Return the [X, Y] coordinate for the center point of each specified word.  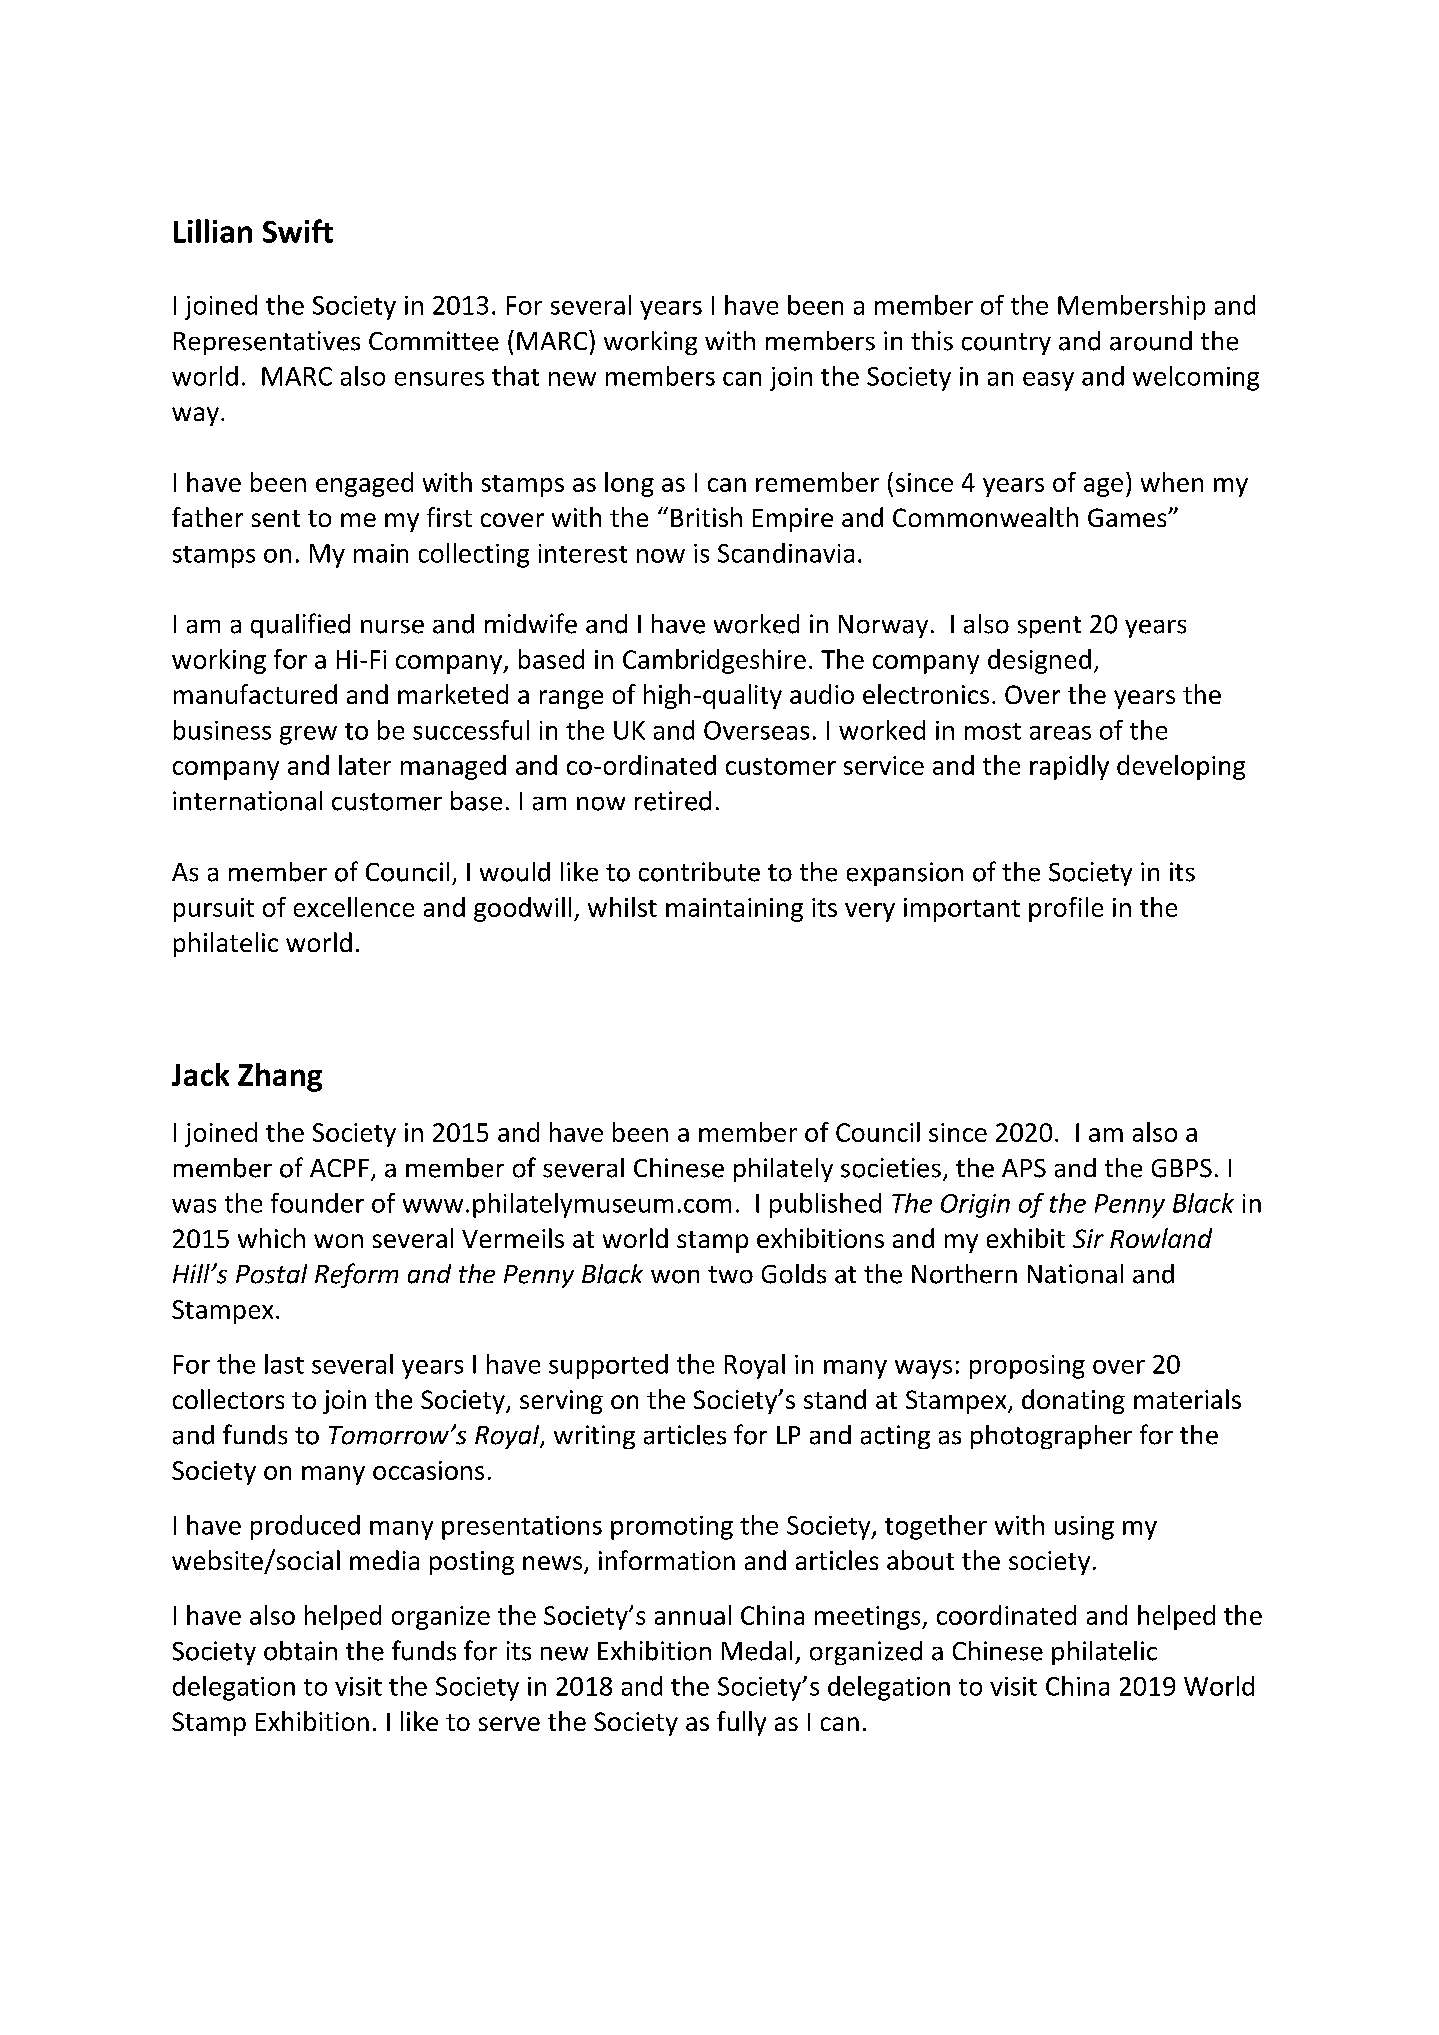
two [730, 1275]
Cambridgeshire [714, 661]
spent [1049, 627]
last [284, 1364]
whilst [622, 907]
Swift [298, 231]
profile [1066, 909]
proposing [1027, 1367]
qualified [300, 625]
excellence [354, 907]
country [1006, 344]
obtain [300, 1651]
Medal [757, 1651]
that [515, 376]
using [1084, 1528]
